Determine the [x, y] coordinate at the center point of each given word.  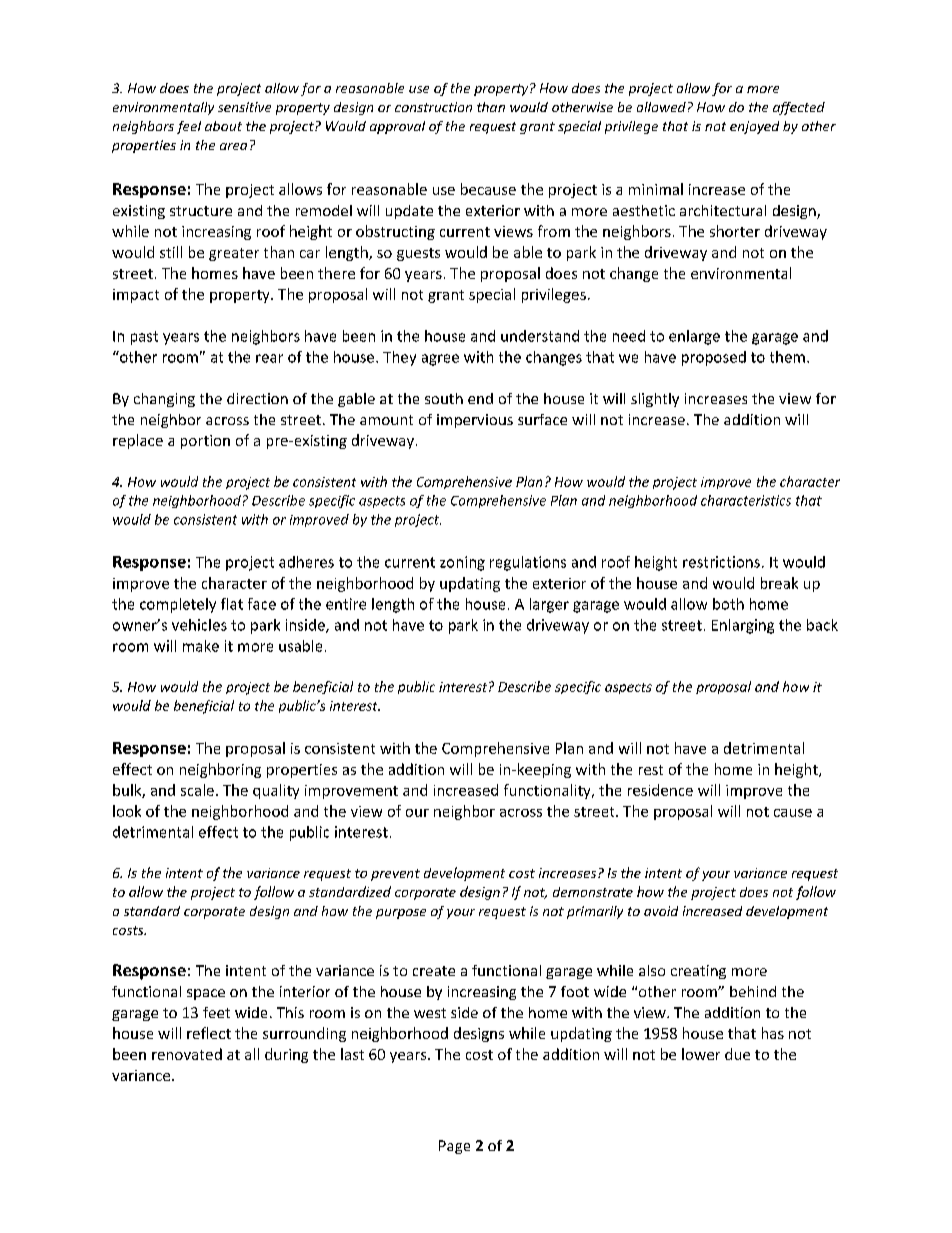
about [223, 126]
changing [164, 400]
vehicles [199, 625]
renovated [187, 1054]
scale [197, 790]
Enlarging [743, 626]
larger [549, 605]
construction [433, 107]
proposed [714, 358]
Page [454, 1147]
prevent [395, 875]
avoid [661, 911]
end [480, 398]
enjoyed [754, 127]
